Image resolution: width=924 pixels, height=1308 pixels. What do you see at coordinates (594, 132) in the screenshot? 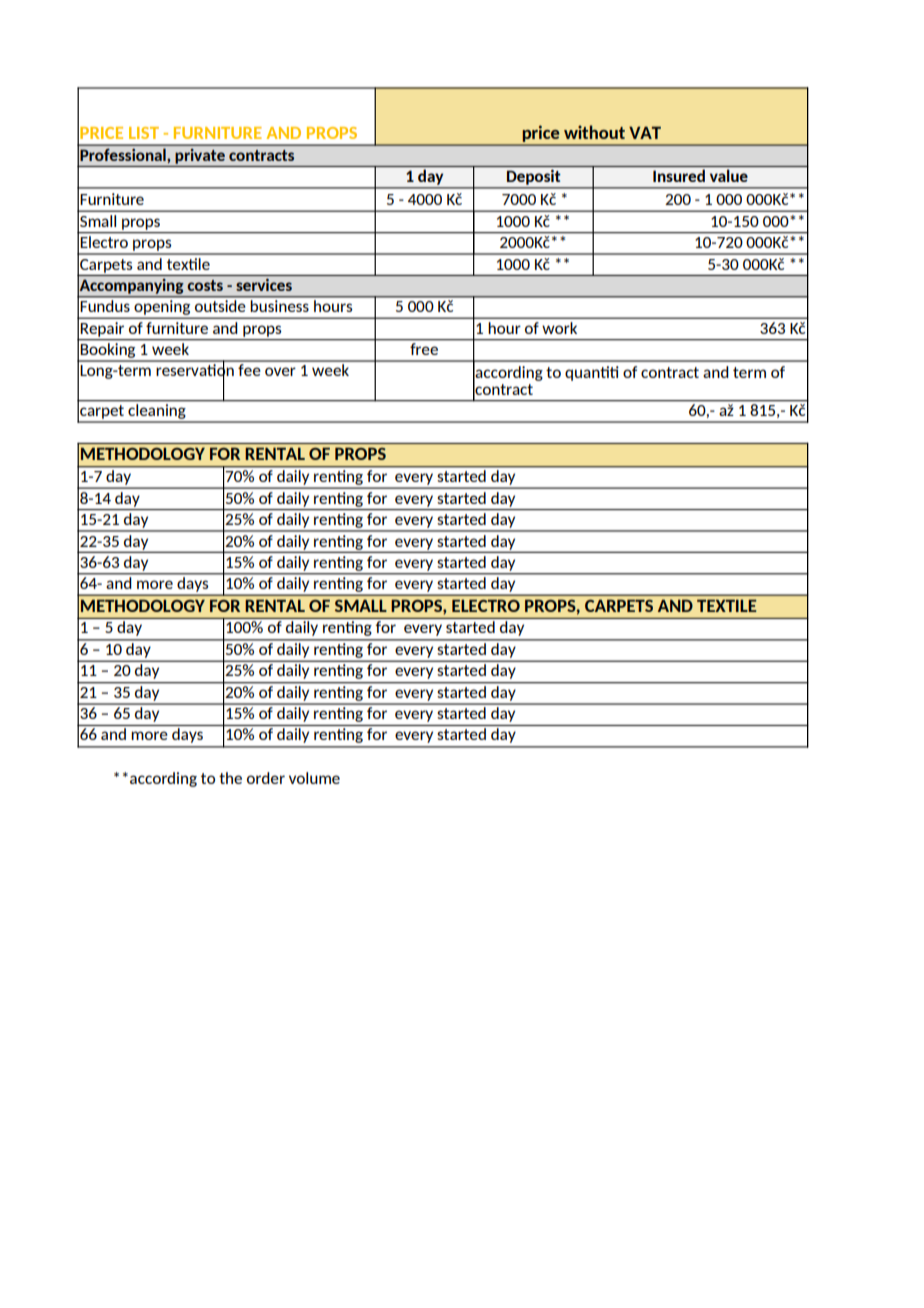
I see `without` at bounding box center [594, 132].
